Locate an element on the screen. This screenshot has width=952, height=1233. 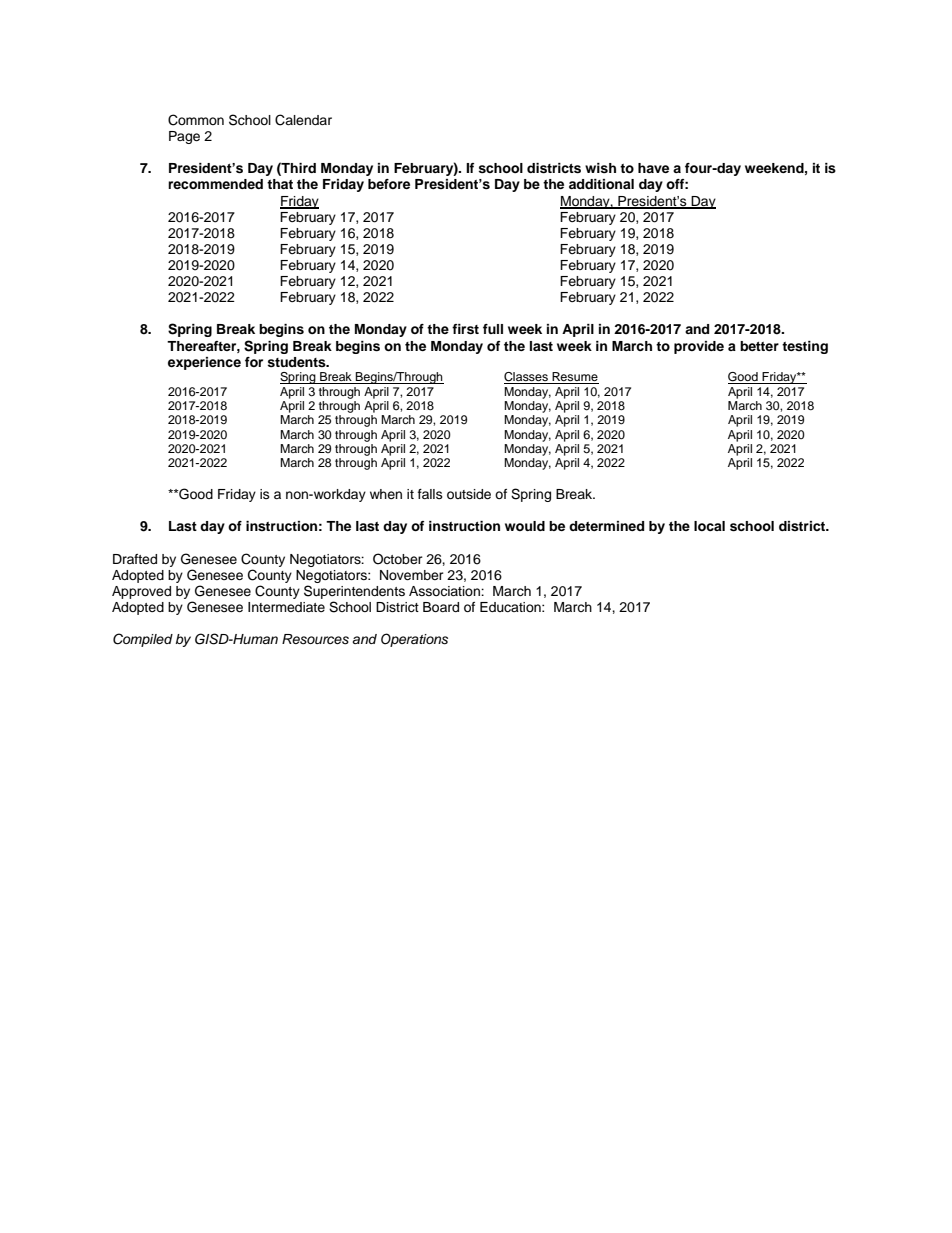
when is located at coordinates (386, 494).
